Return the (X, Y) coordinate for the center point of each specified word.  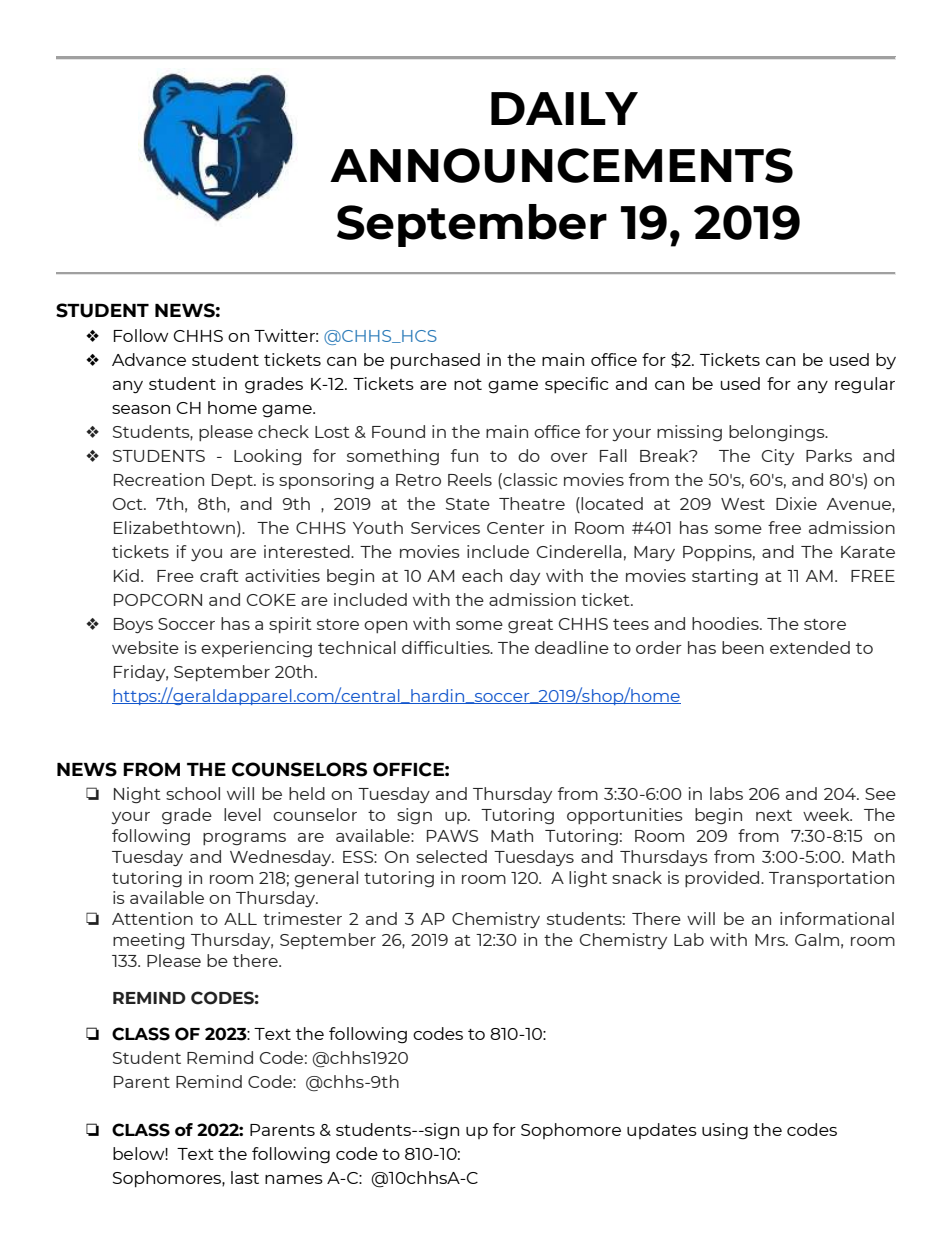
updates (662, 1131)
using (725, 1131)
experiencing (256, 649)
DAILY (564, 108)
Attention (152, 918)
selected (451, 856)
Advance (149, 359)
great (530, 626)
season (141, 409)
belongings (778, 433)
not (468, 384)
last (245, 1177)
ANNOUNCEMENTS (561, 165)
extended (810, 647)
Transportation (831, 879)
